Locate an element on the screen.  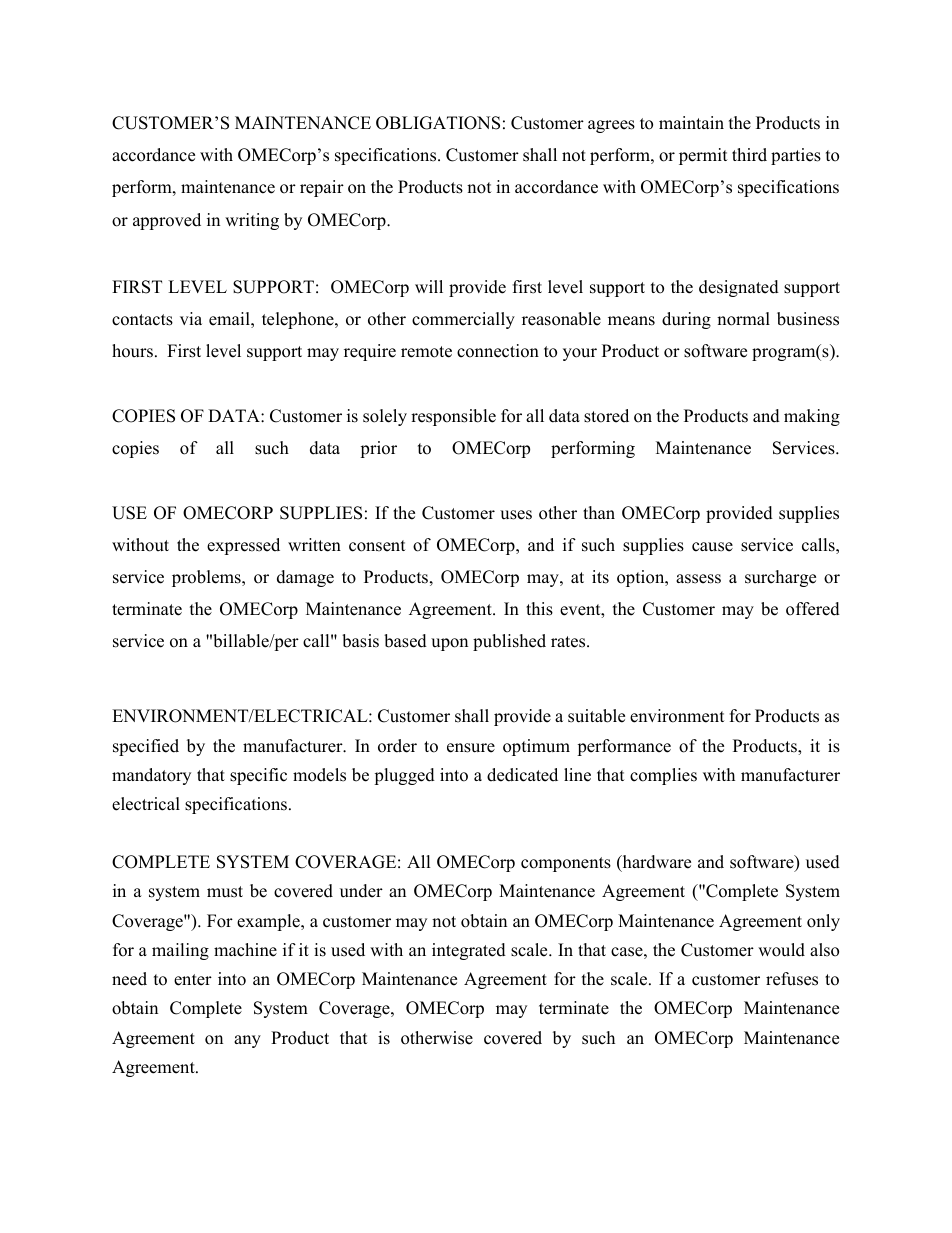
surcharge is located at coordinates (780, 578).
